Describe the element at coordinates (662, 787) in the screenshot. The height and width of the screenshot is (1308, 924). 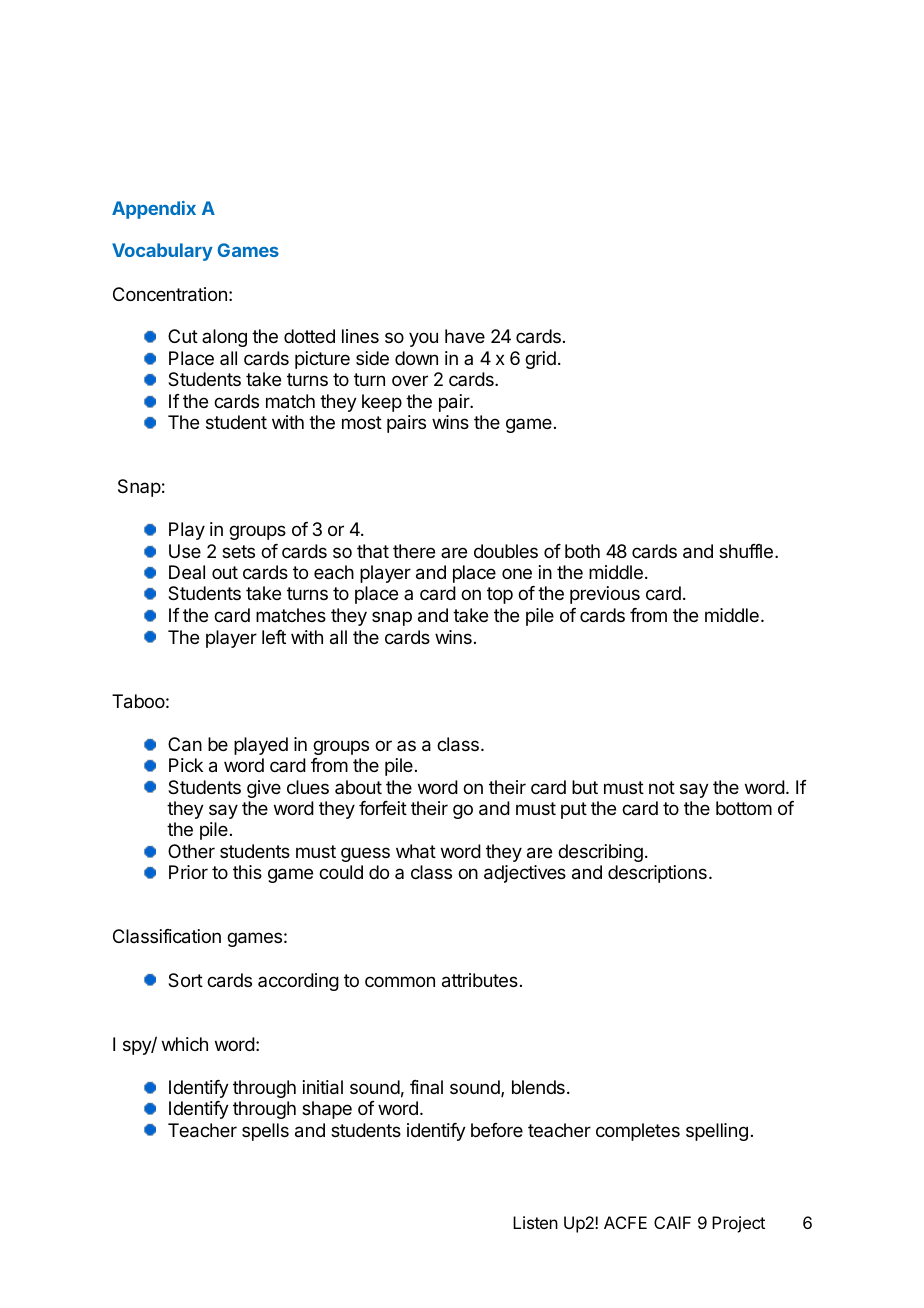
I see `not` at that location.
